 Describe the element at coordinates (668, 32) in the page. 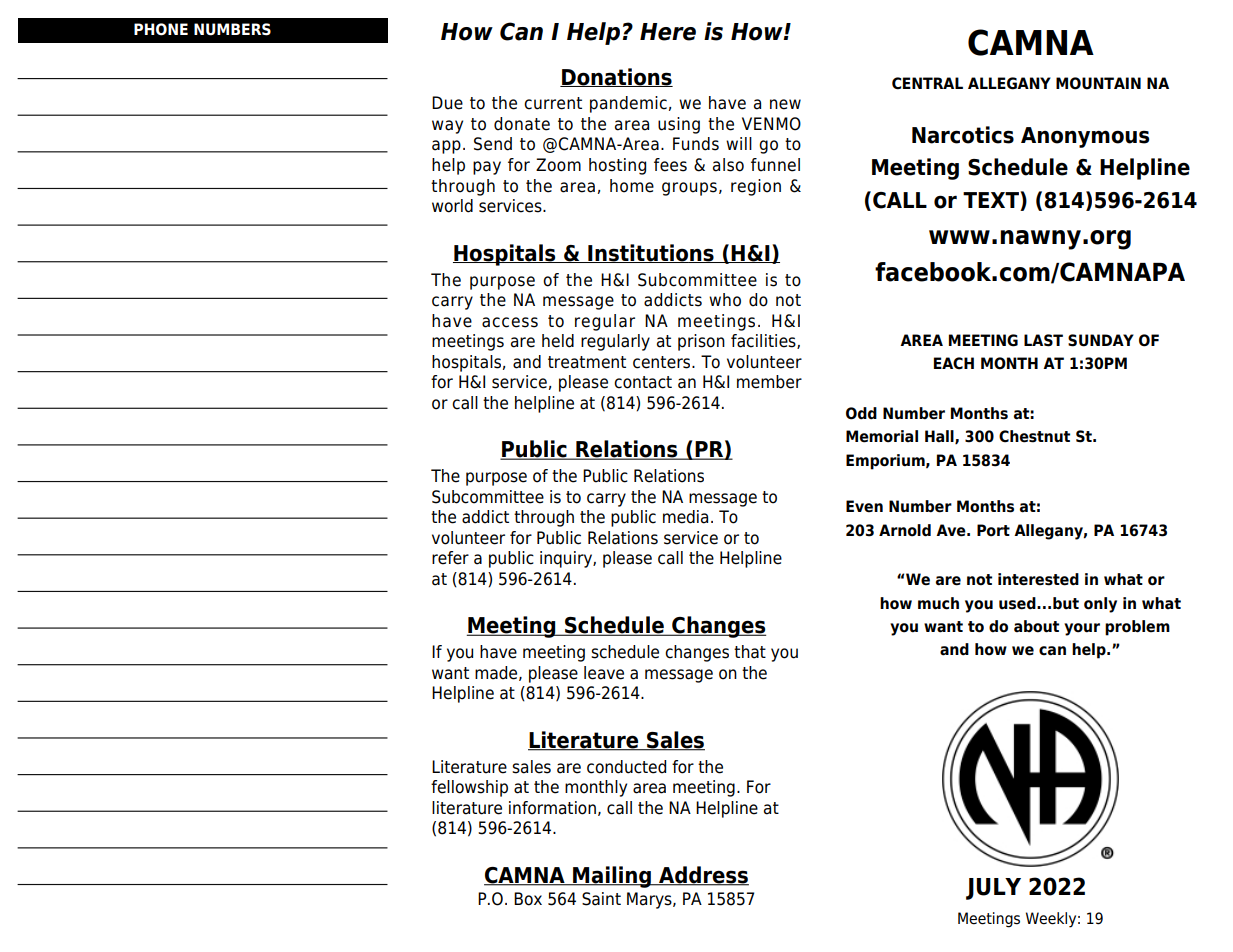

I see `Here` at that location.
